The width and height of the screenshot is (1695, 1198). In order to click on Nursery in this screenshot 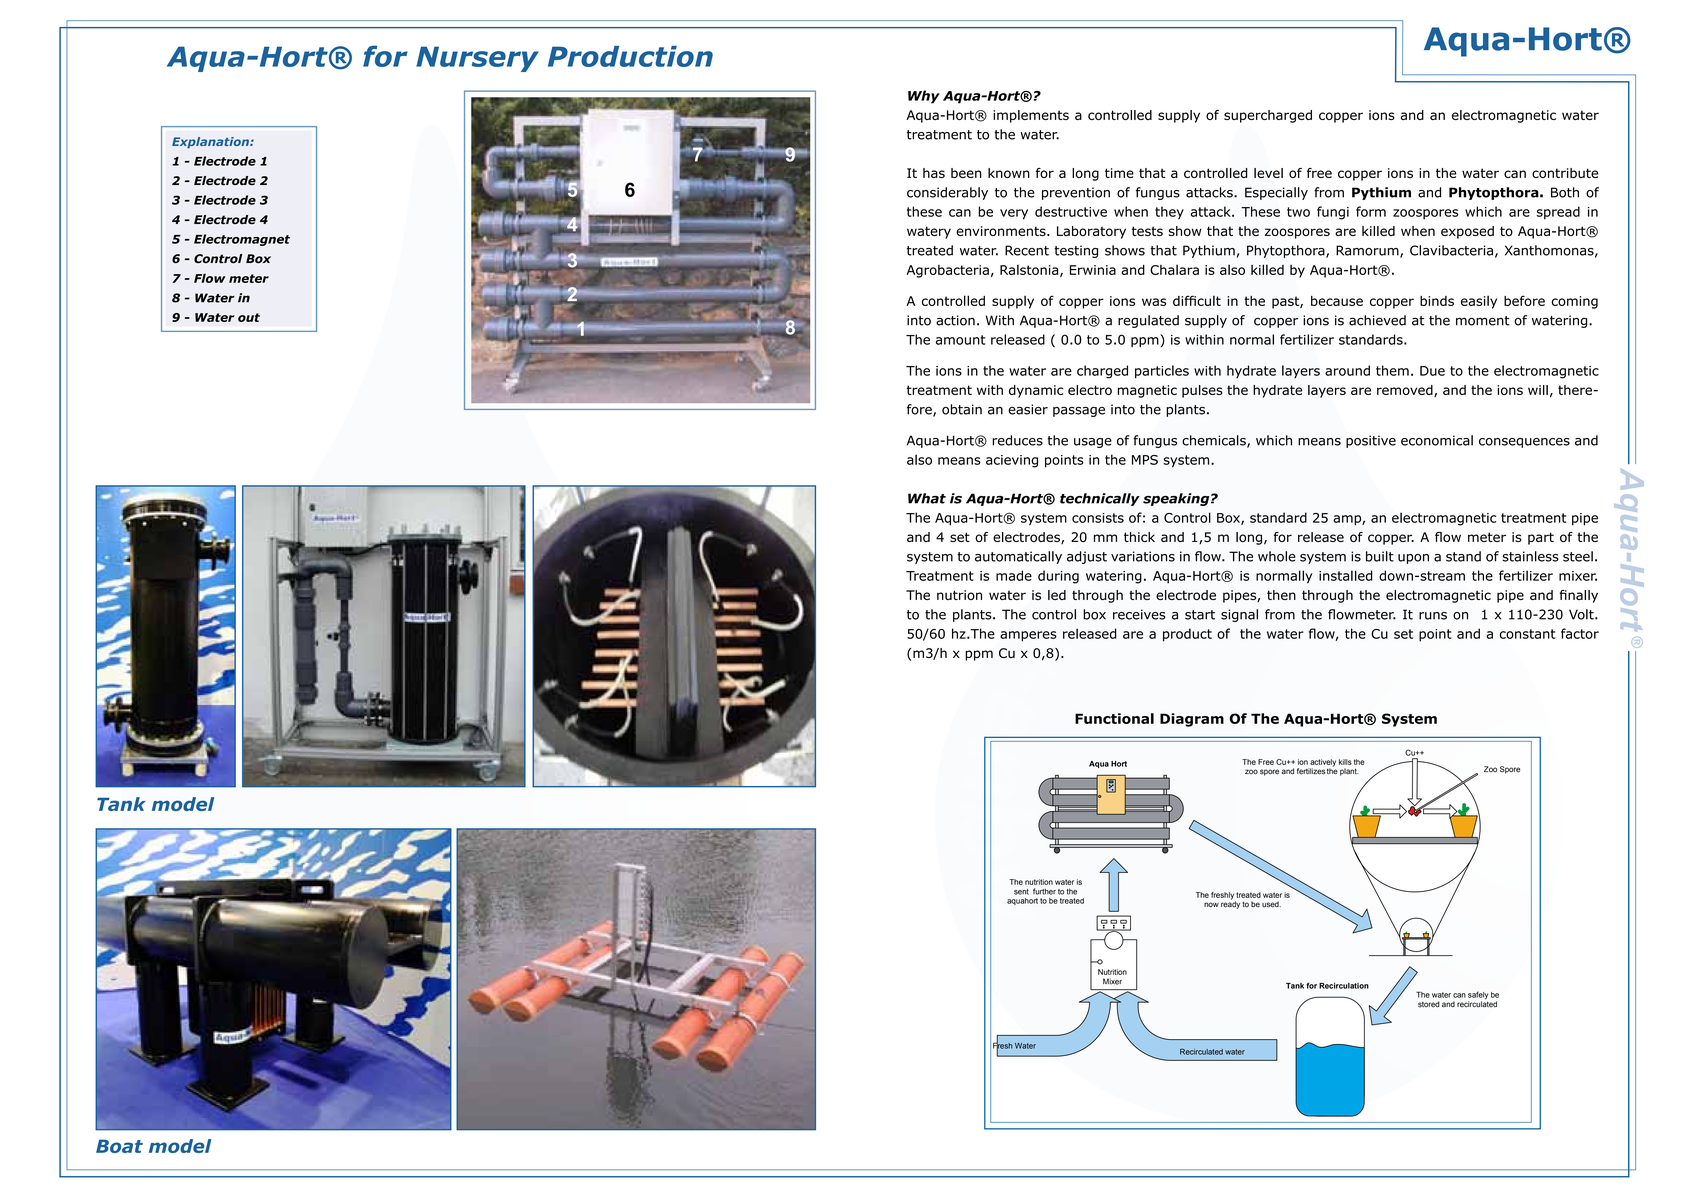, I will do `click(477, 59)`.
